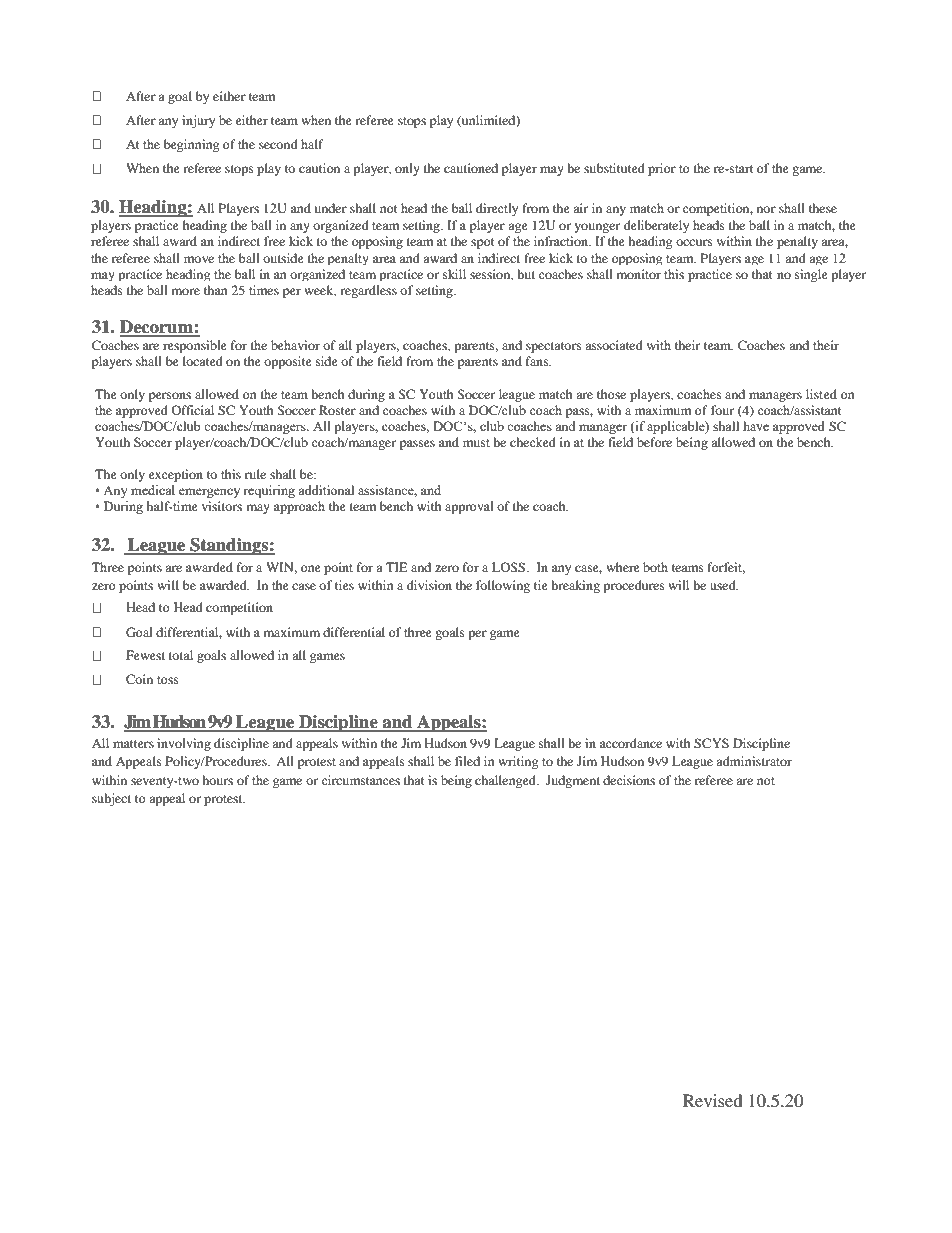  I want to click on directly, so click(497, 209).
